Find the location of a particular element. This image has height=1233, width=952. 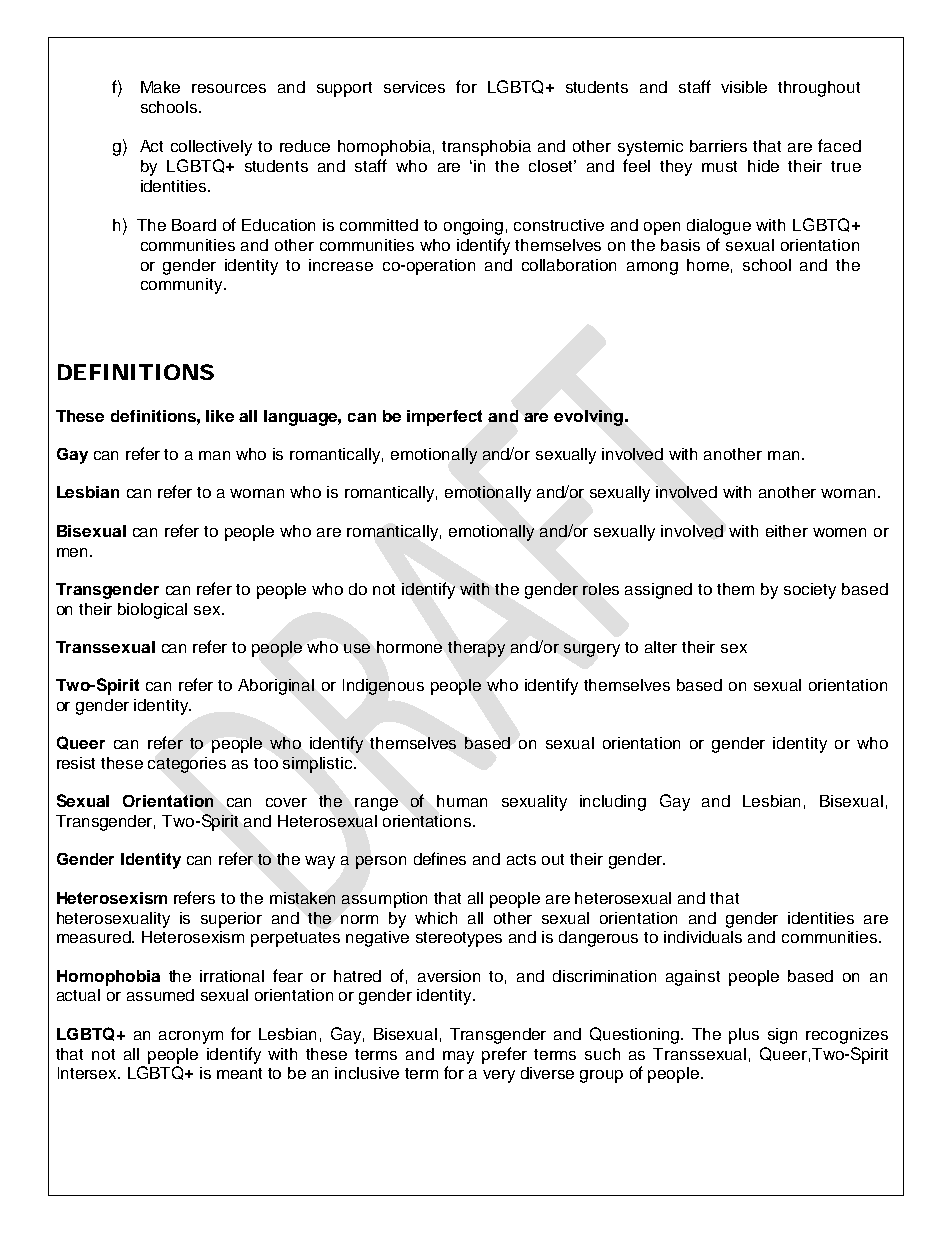

visible is located at coordinates (744, 87).
